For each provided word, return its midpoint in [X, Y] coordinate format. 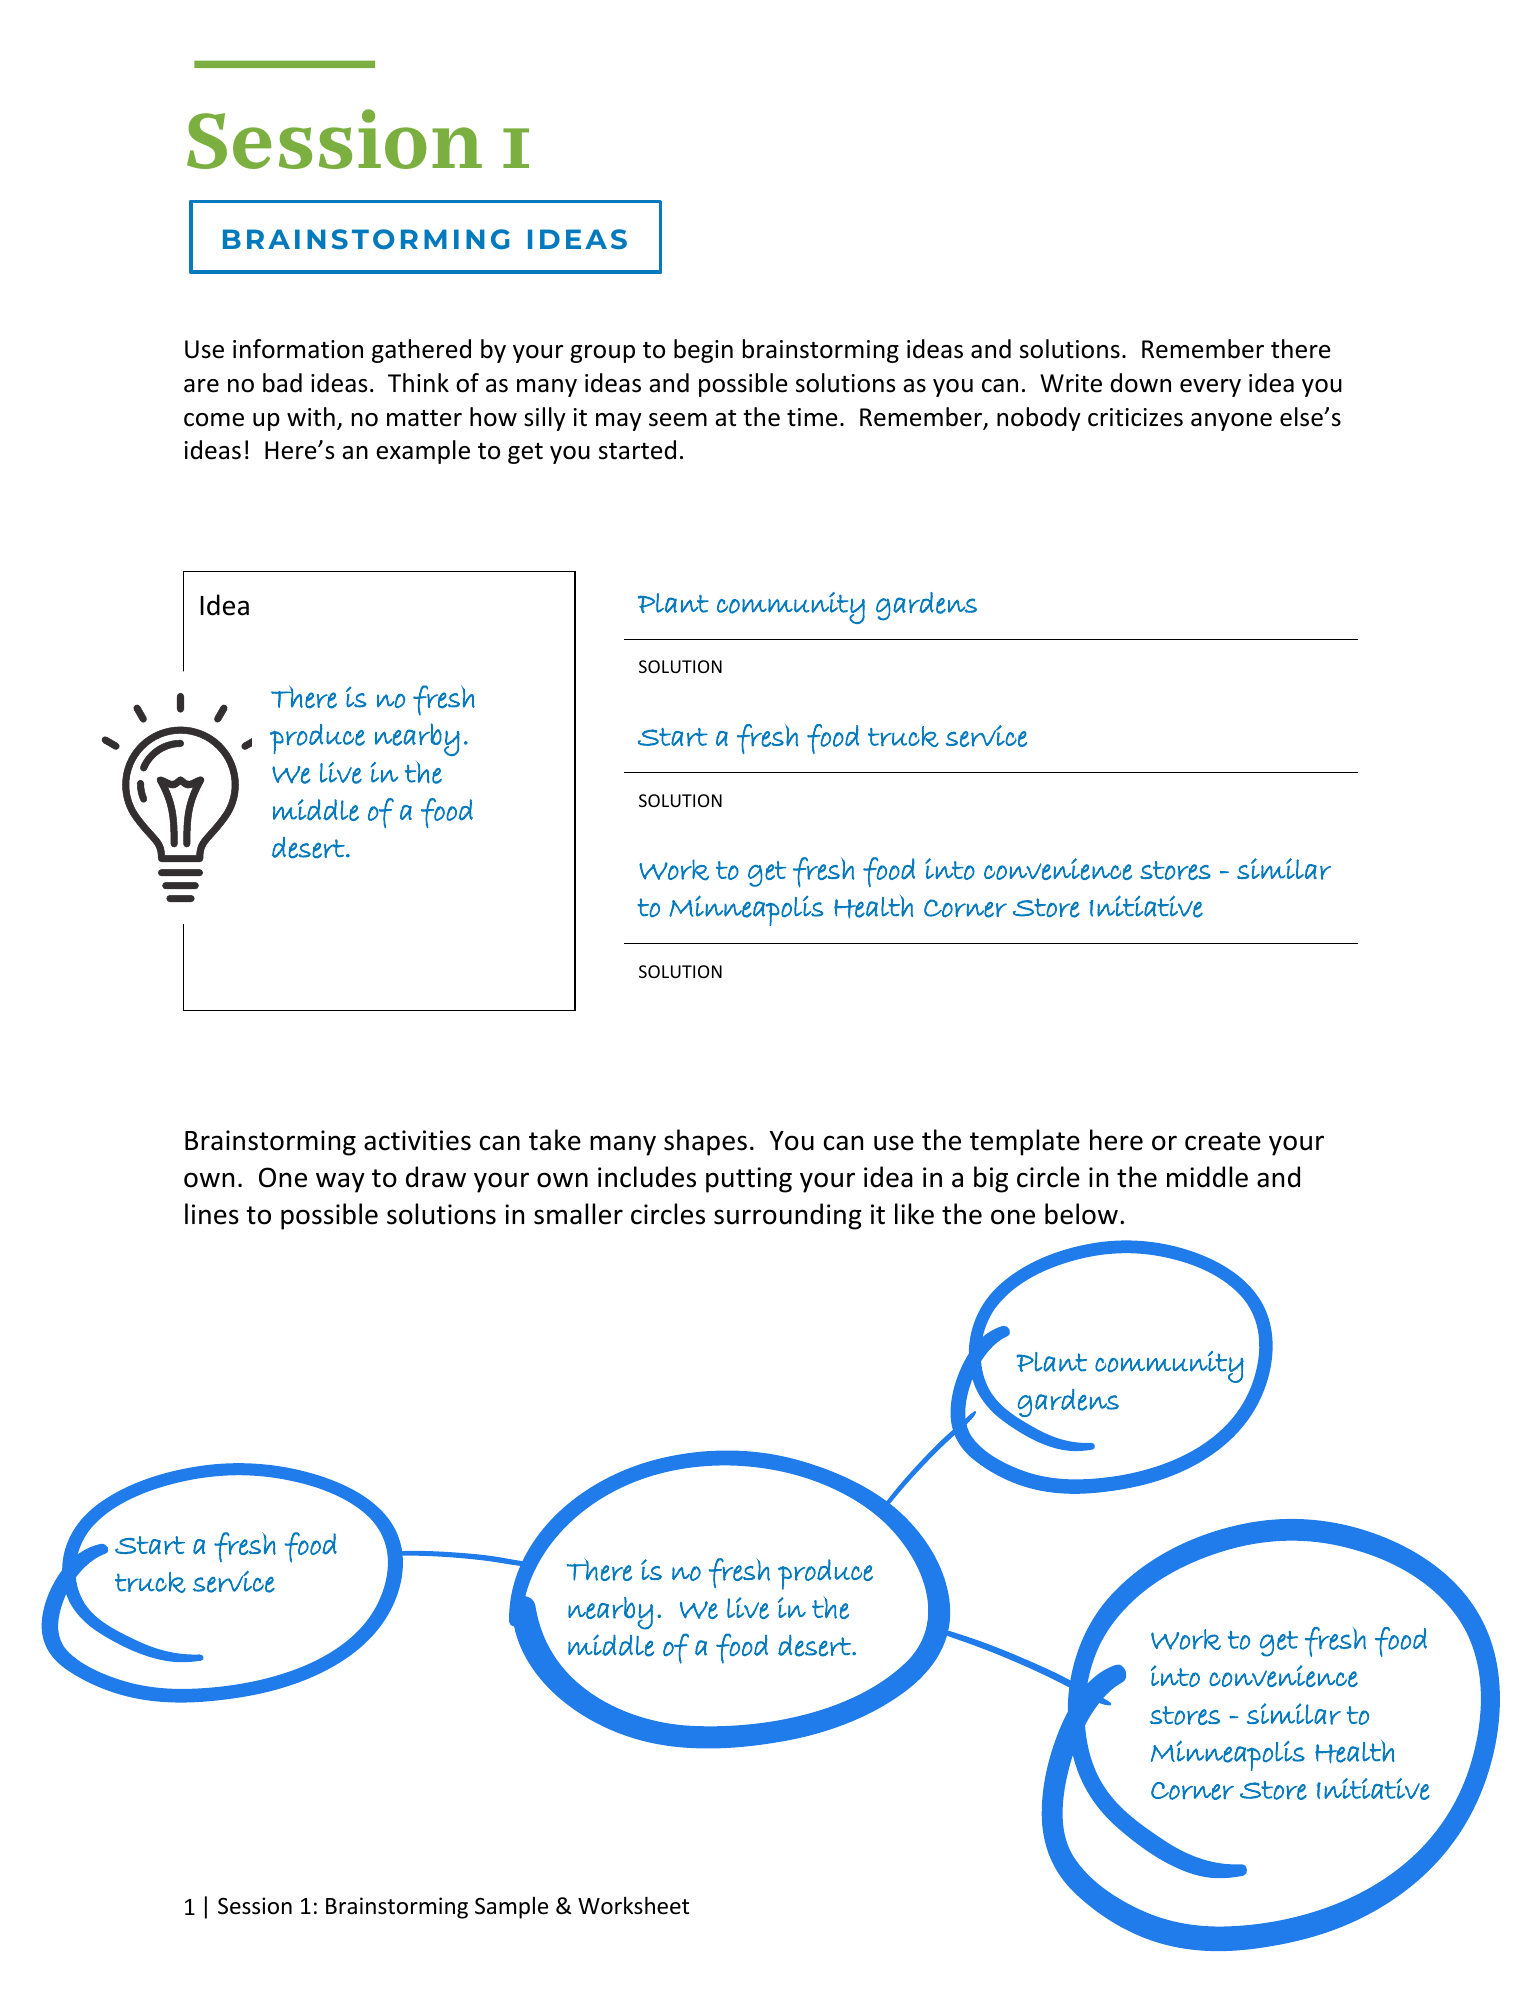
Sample [511, 1908]
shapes [705, 1142]
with [311, 416]
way [340, 1182]
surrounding [788, 1216]
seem [678, 420]
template [1025, 1142]
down [1141, 383]
